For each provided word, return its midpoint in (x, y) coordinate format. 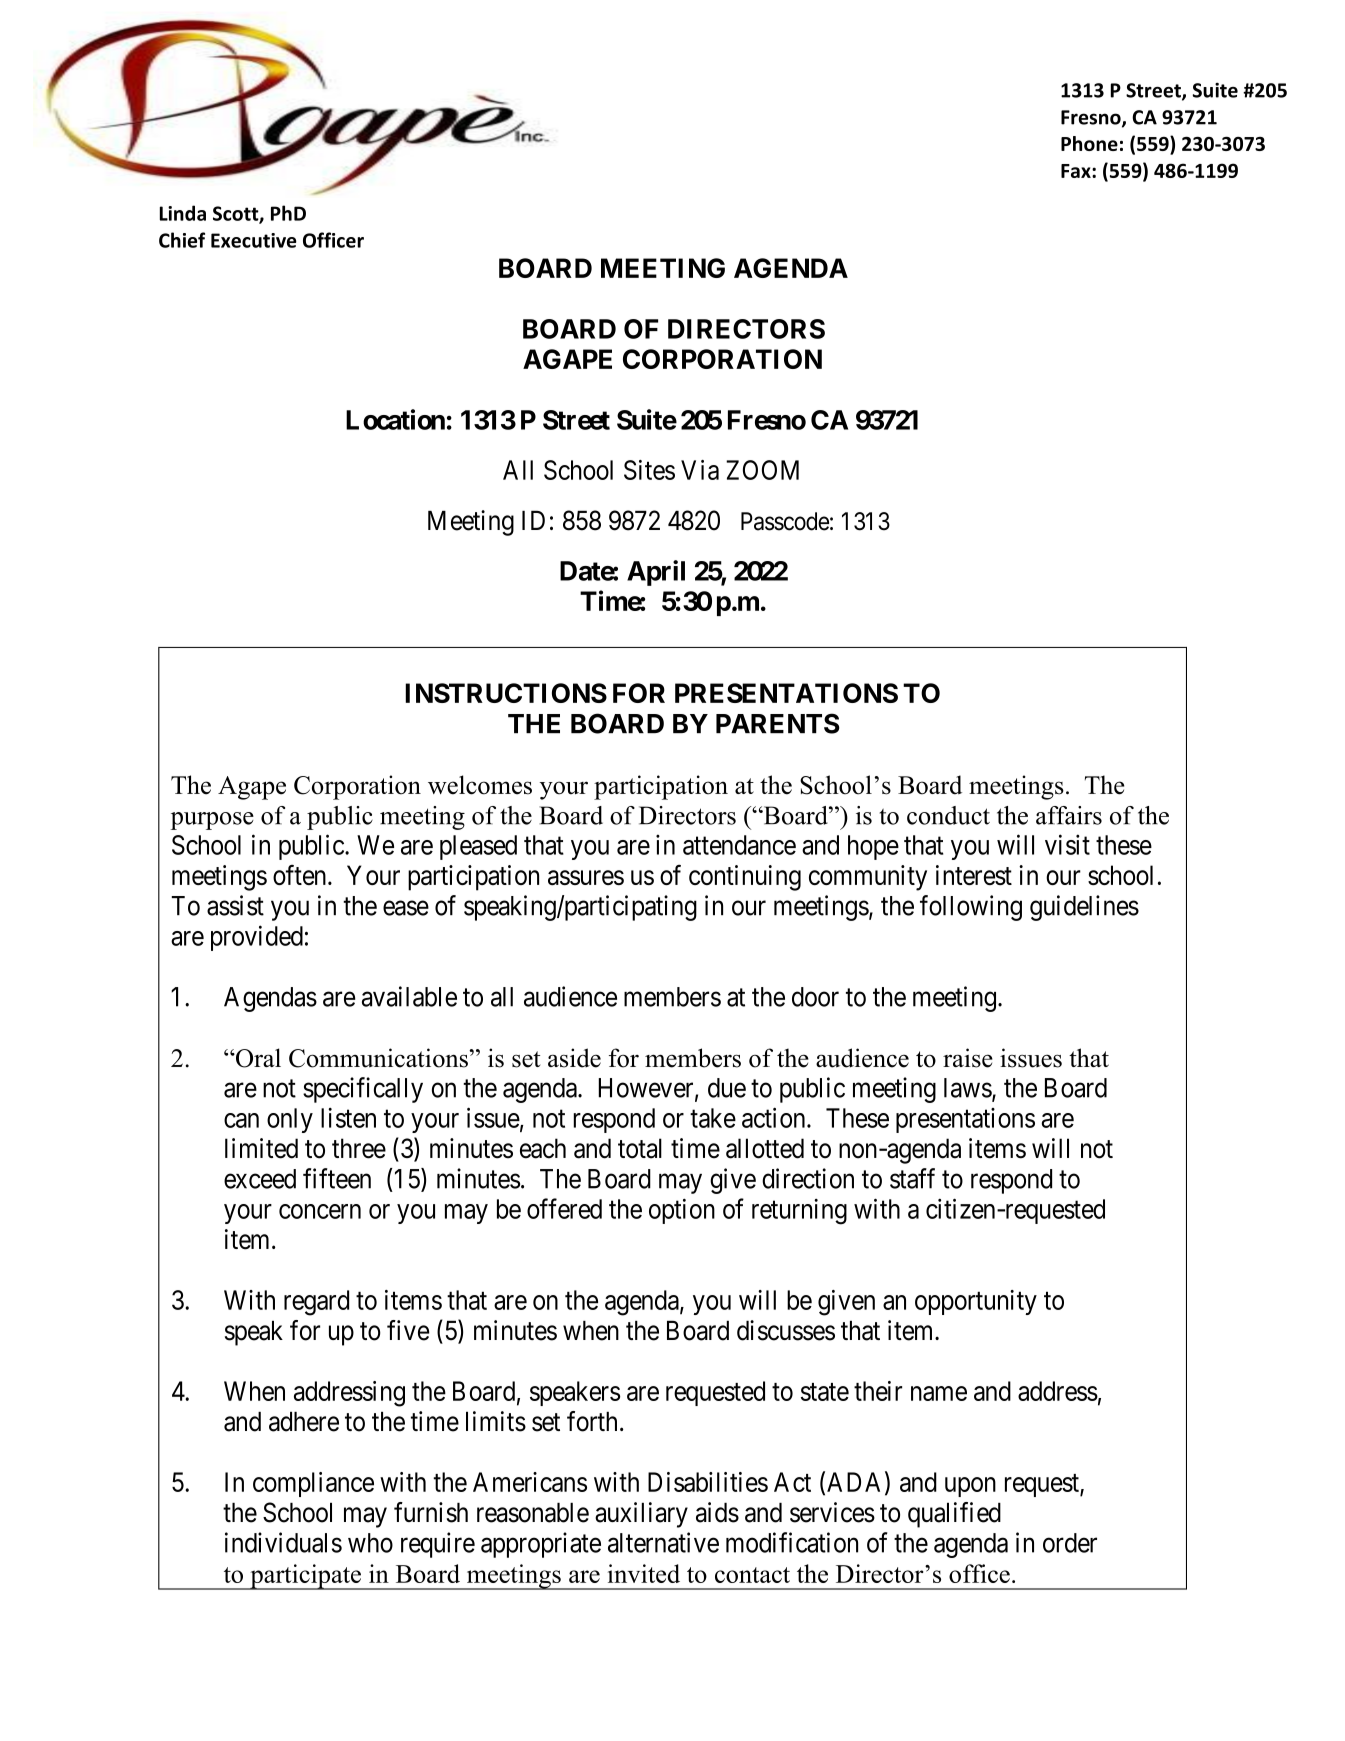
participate (305, 1577)
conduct (948, 815)
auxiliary (641, 1515)
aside (574, 1058)
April (656, 573)
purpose (212, 821)
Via (700, 470)
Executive (254, 240)
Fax (1077, 171)
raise (968, 1058)
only (290, 1120)
